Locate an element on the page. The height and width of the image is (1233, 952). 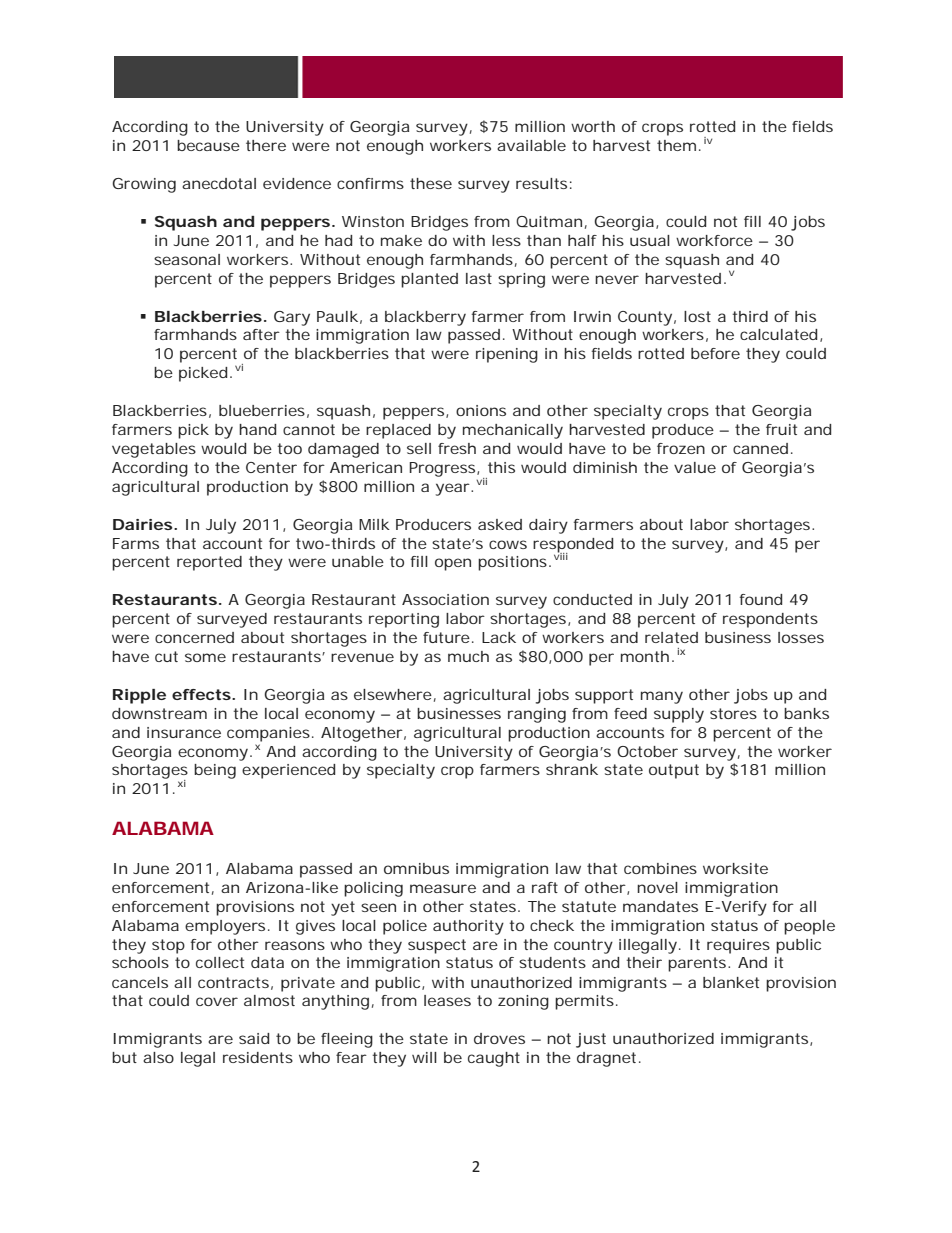
cover is located at coordinates (217, 1001).
